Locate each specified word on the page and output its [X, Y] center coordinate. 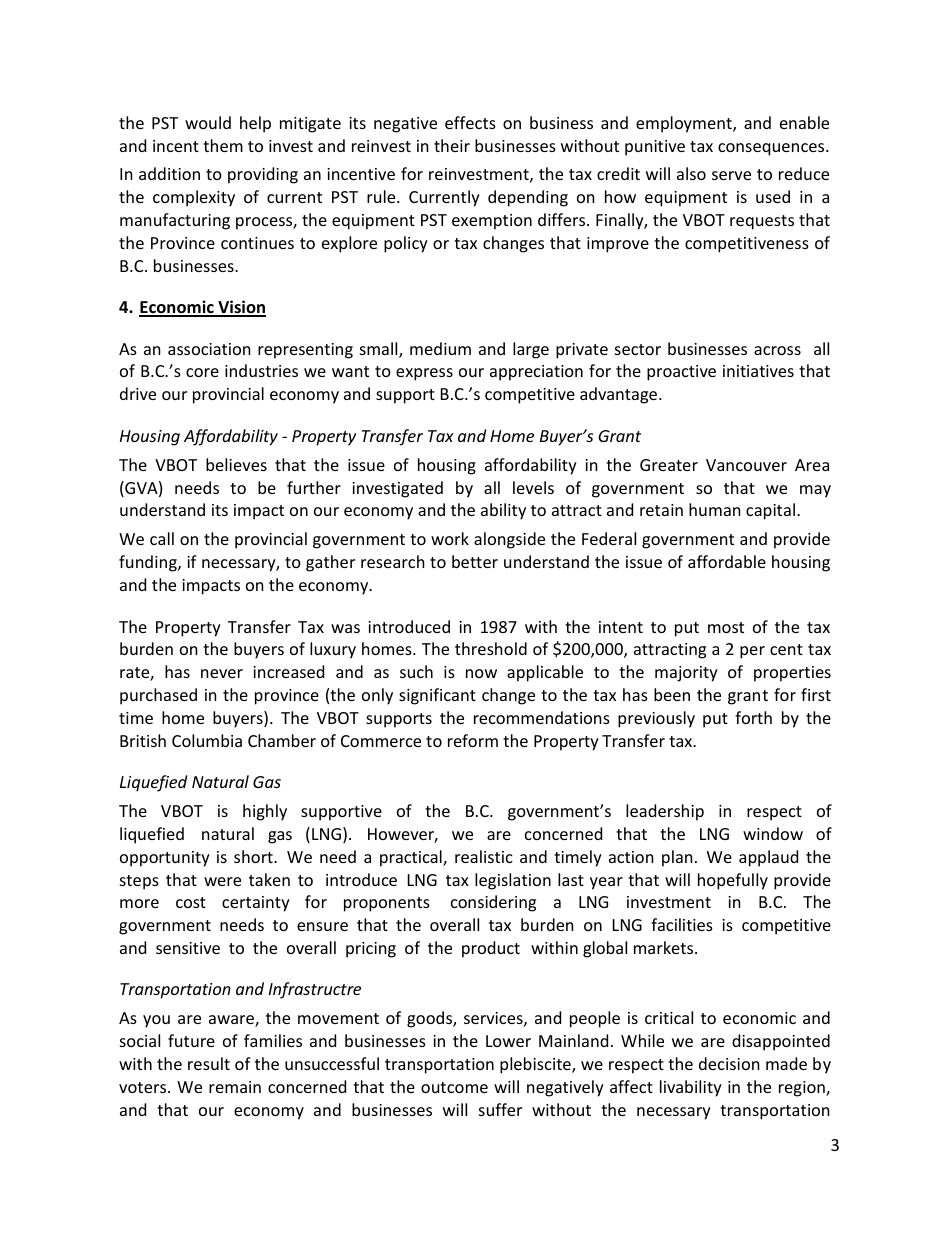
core [202, 372]
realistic [484, 856]
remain [235, 1087]
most [726, 627]
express [424, 374]
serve [731, 175]
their [452, 145]
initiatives [758, 371]
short [254, 856]
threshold [491, 648]
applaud [768, 858]
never [222, 673]
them [223, 145]
